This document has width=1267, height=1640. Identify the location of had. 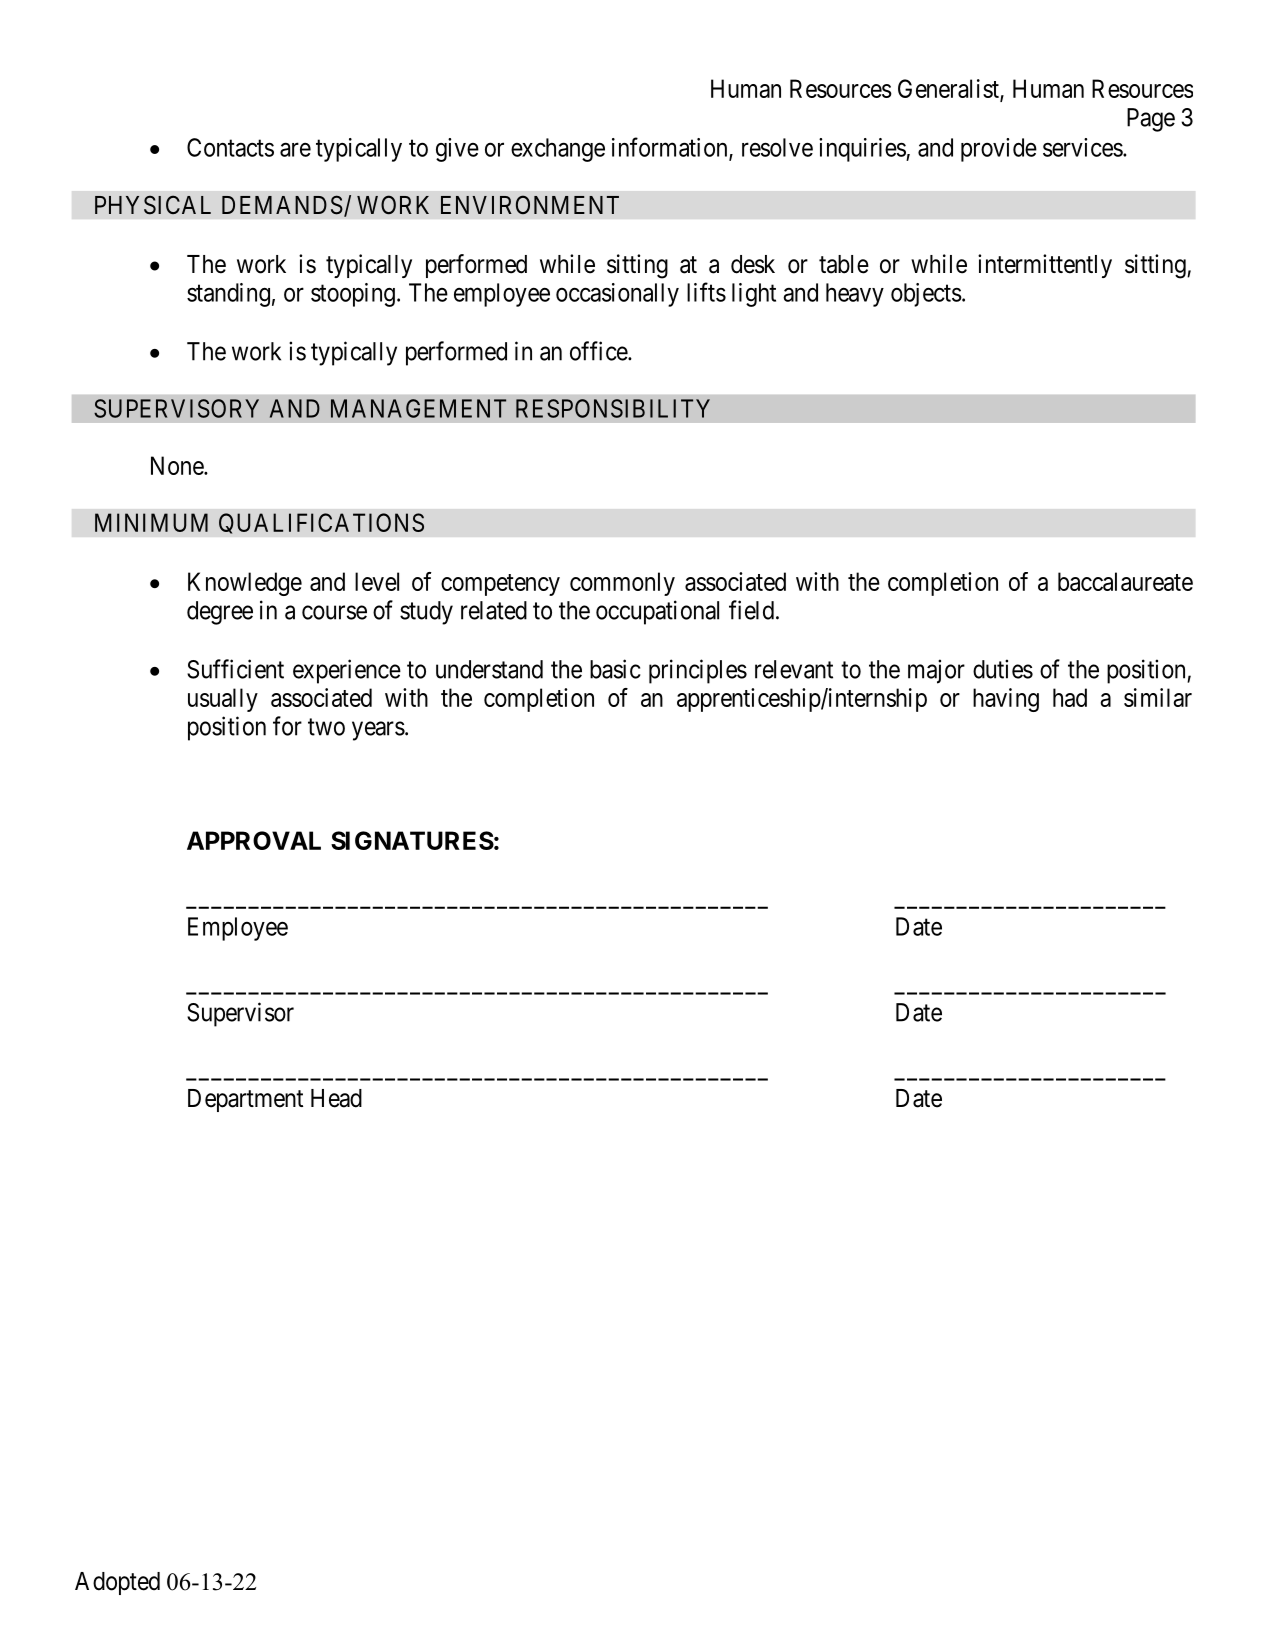
(1070, 697).
